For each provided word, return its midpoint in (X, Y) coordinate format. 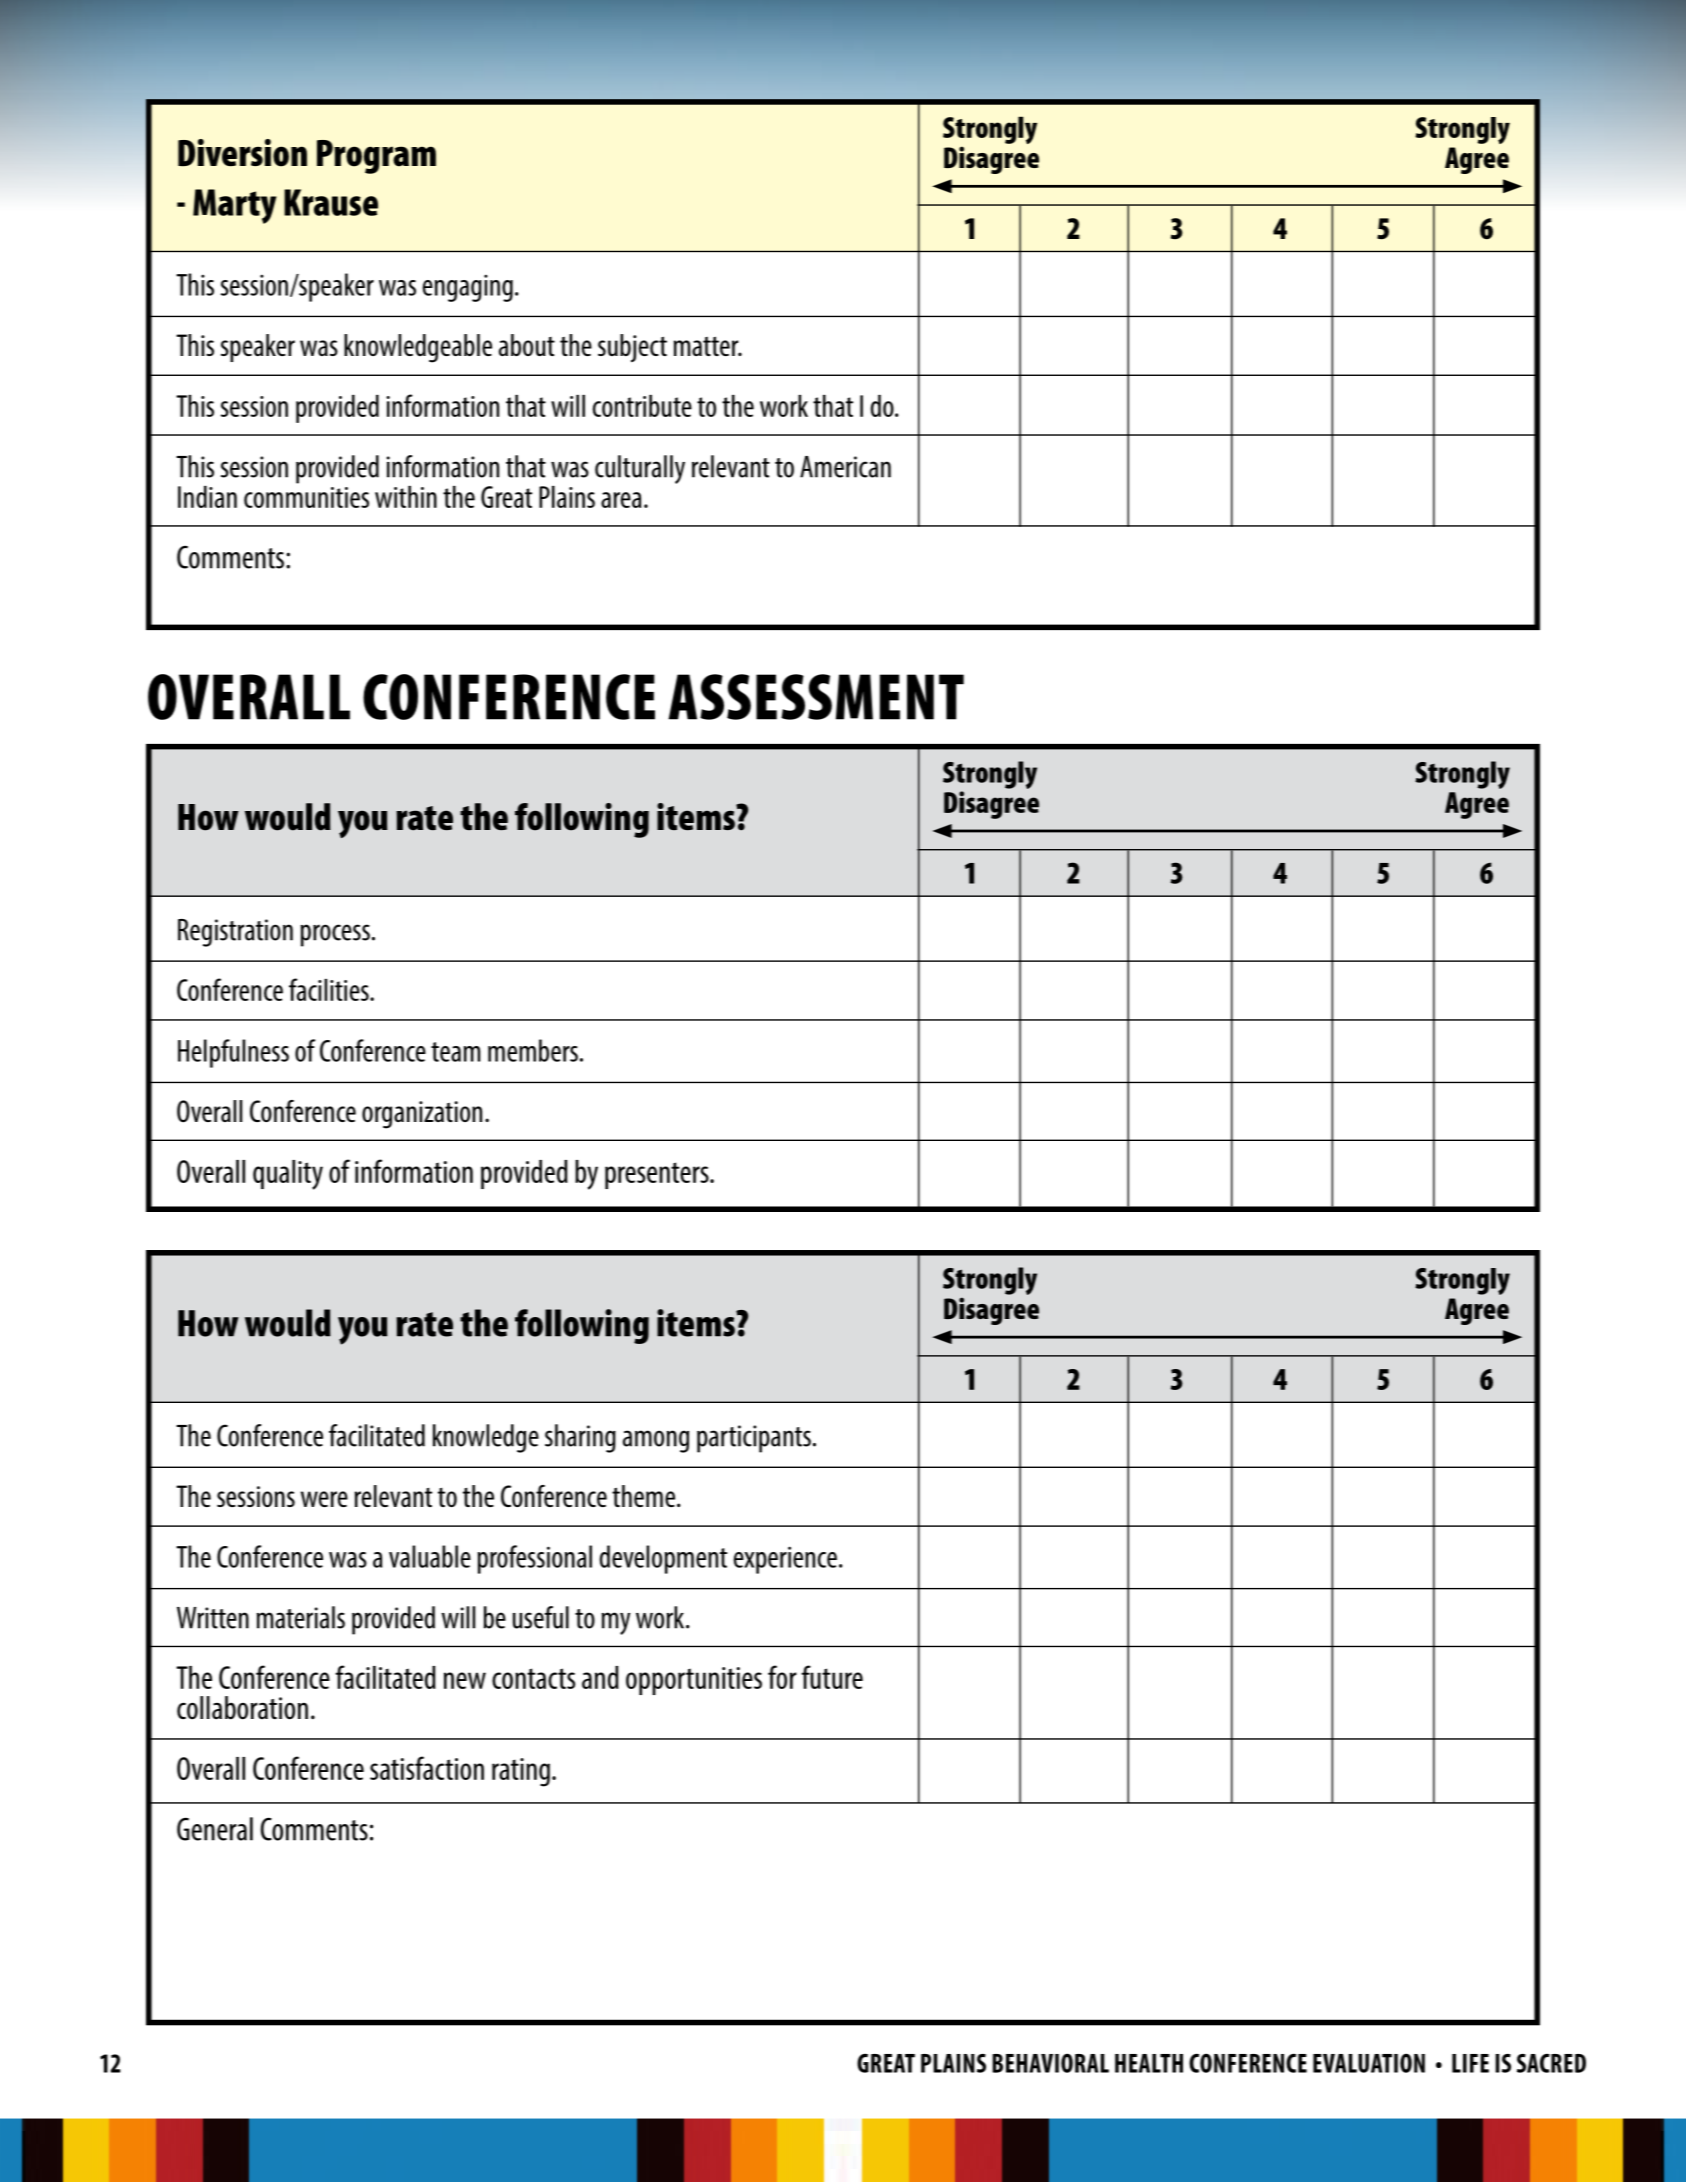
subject (632, 348)
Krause (331, 202)
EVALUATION (1369, 2063)
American (845, 467)
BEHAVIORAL (1050, 2063)
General (215, 1829)
